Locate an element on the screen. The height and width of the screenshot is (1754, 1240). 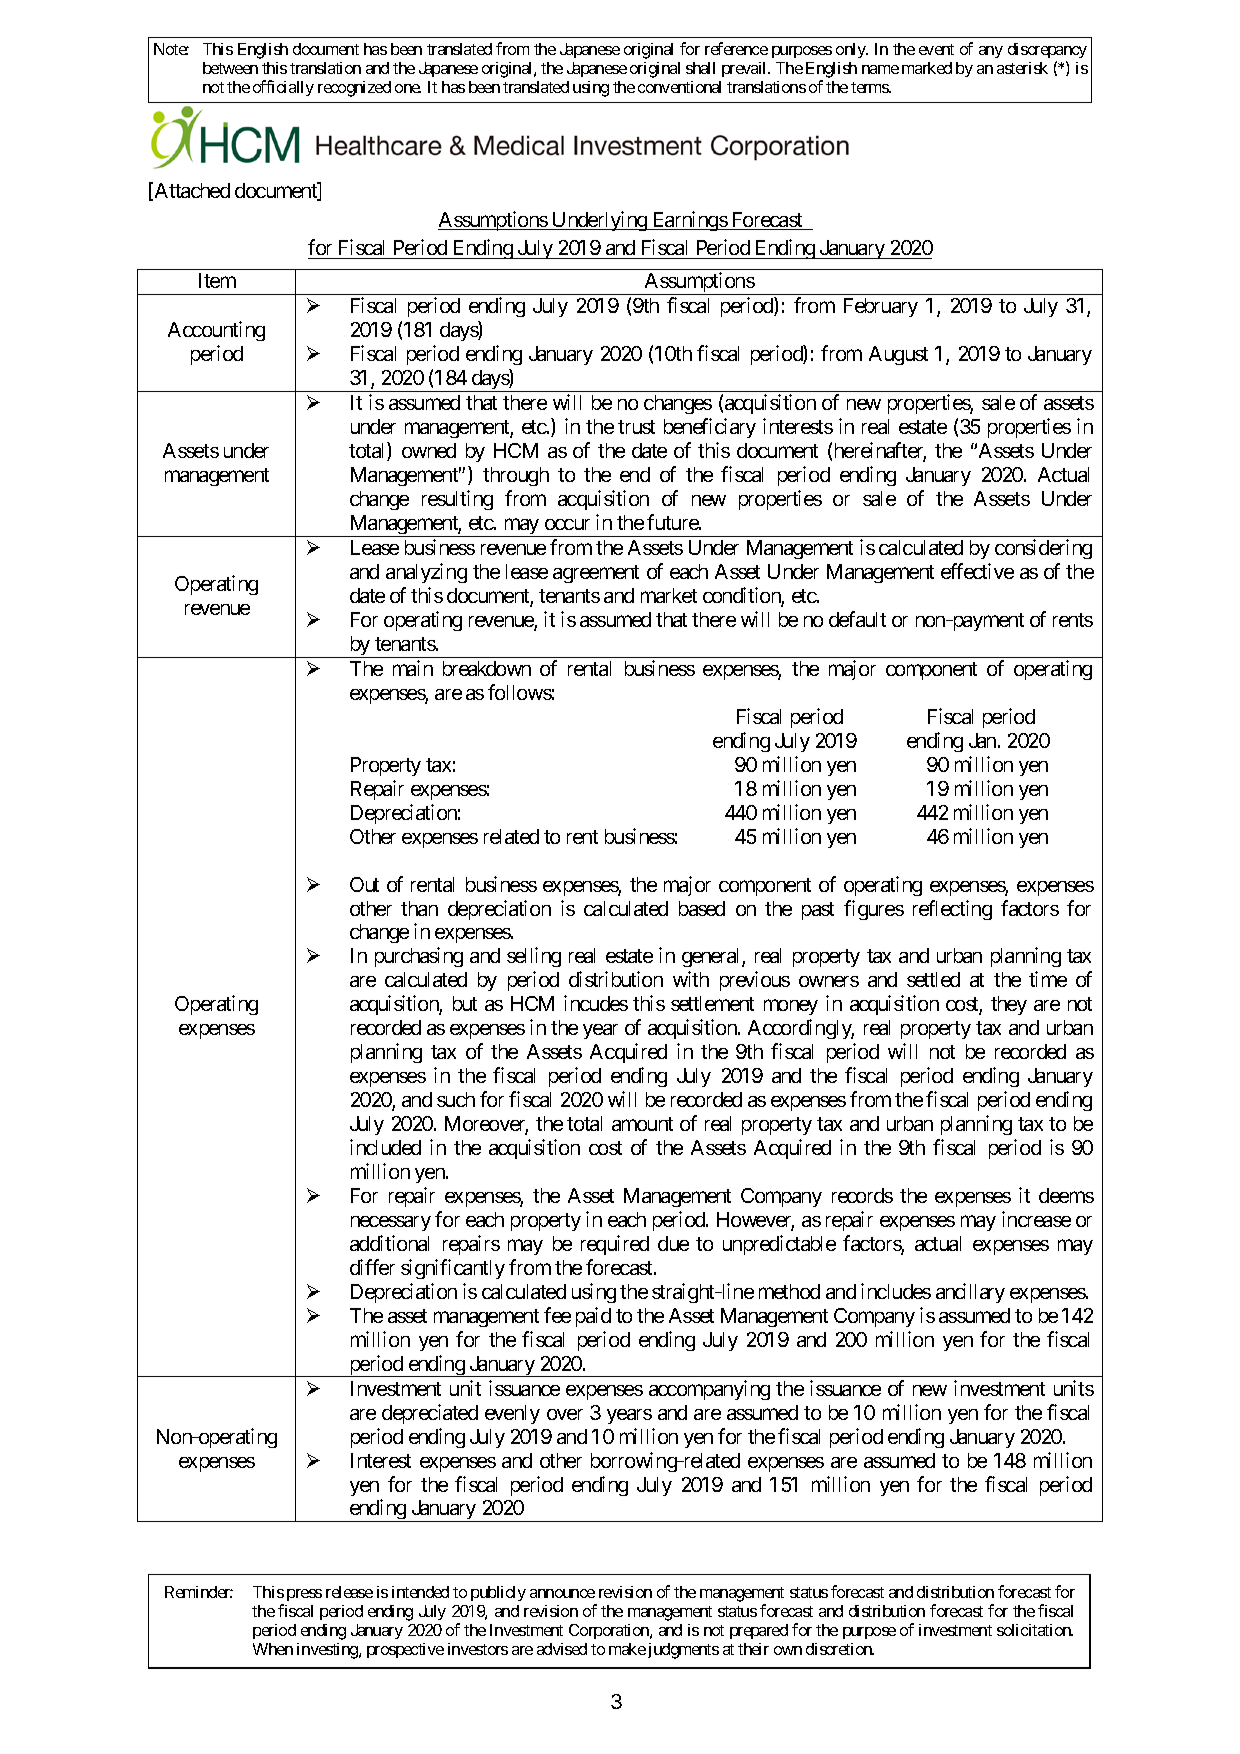
amount is located at coordinates (642, 1124).
